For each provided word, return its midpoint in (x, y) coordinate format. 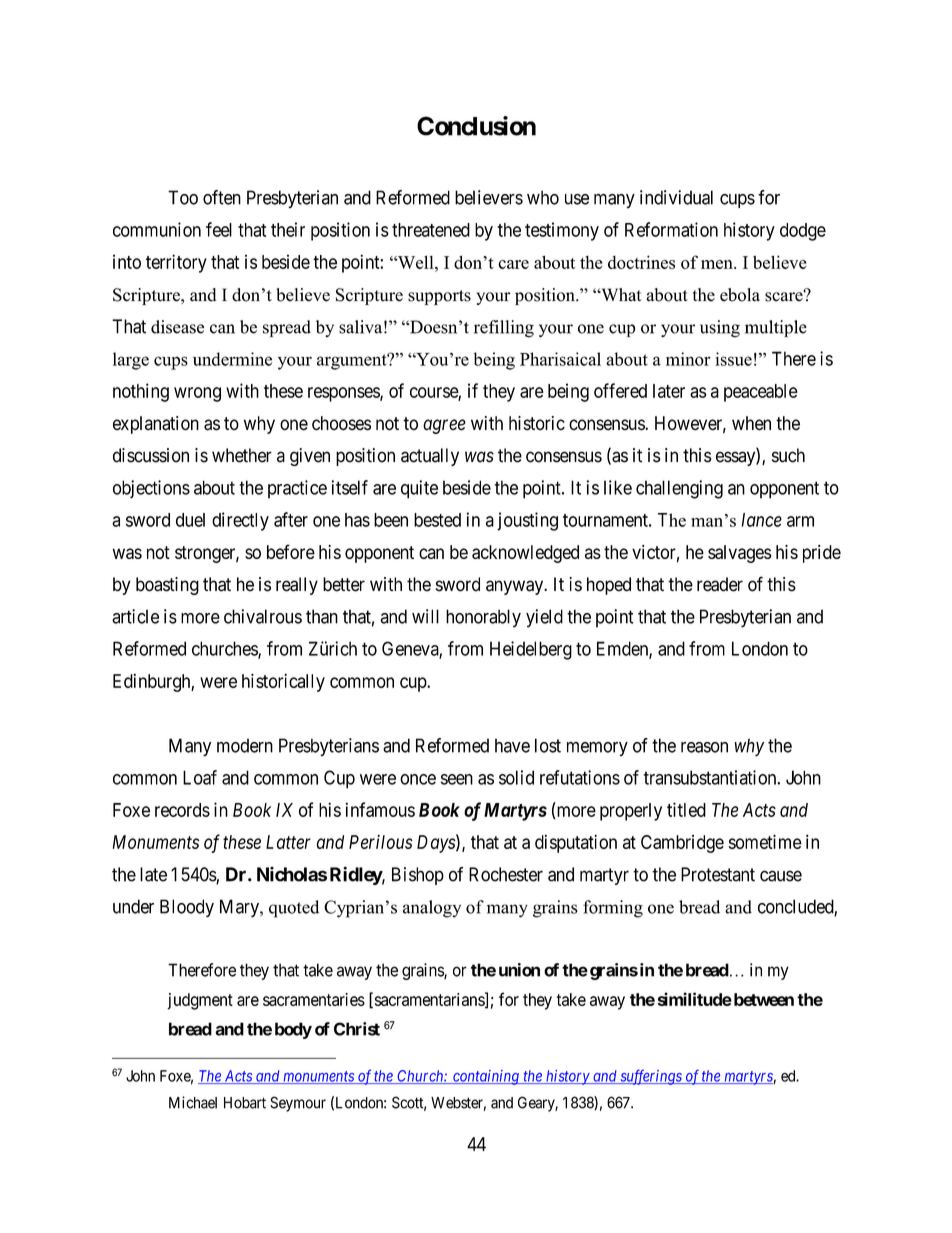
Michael (193, 1102)
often (222, 197)
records (182, 810)
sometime (765, 841)
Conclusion (476, 126)
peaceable (761, 393)
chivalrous (263, 616)
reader (720, 584)
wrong (197, 394)
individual (676, 197)
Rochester (506, 874)
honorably (483, 618)
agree (444, 426)
